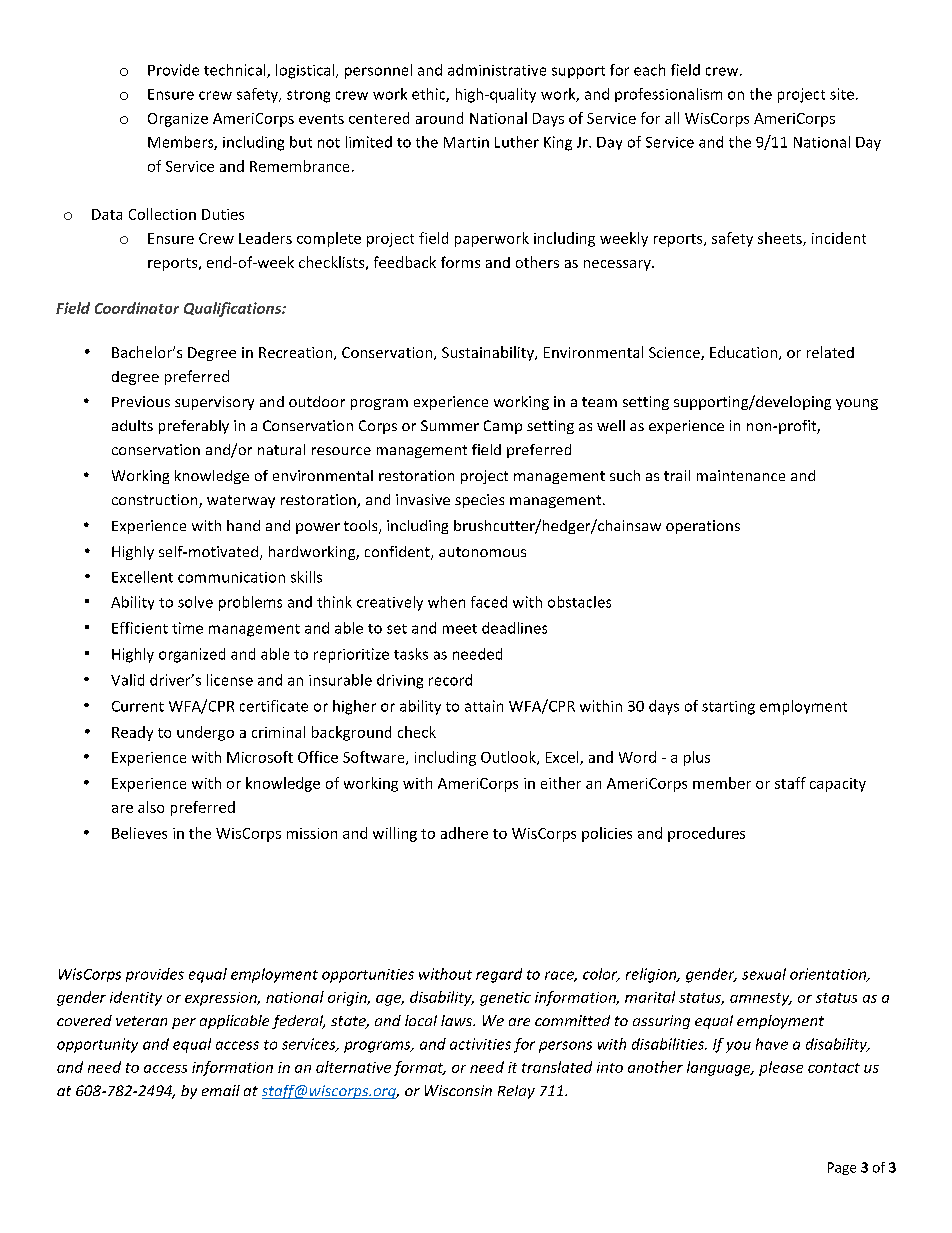 The width and height of the document is (952, 1233). Describe the element at coordinates (137, 308) in the document. I see `Coordinator` at that location.
